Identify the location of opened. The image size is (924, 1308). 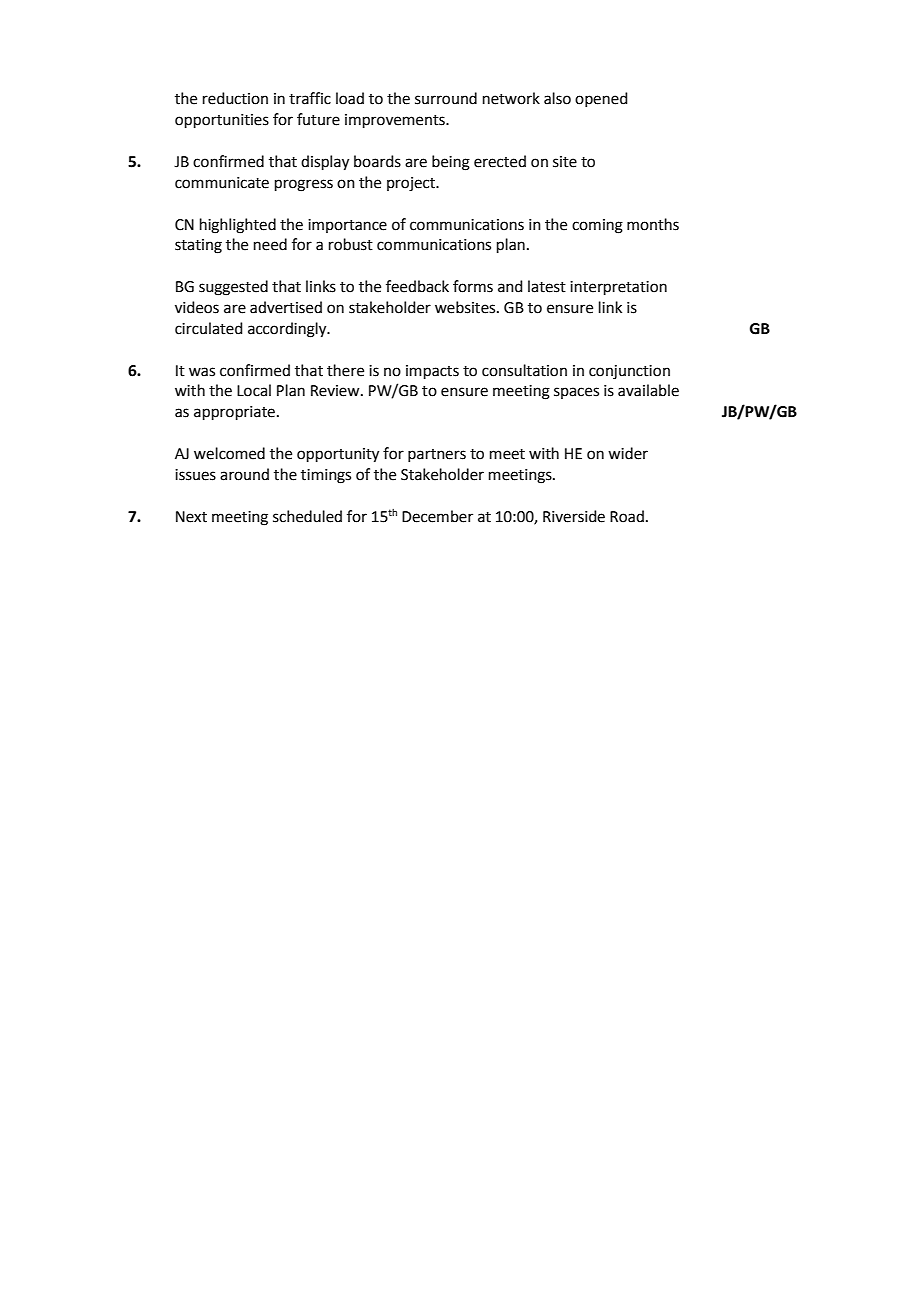
(601, 99).
